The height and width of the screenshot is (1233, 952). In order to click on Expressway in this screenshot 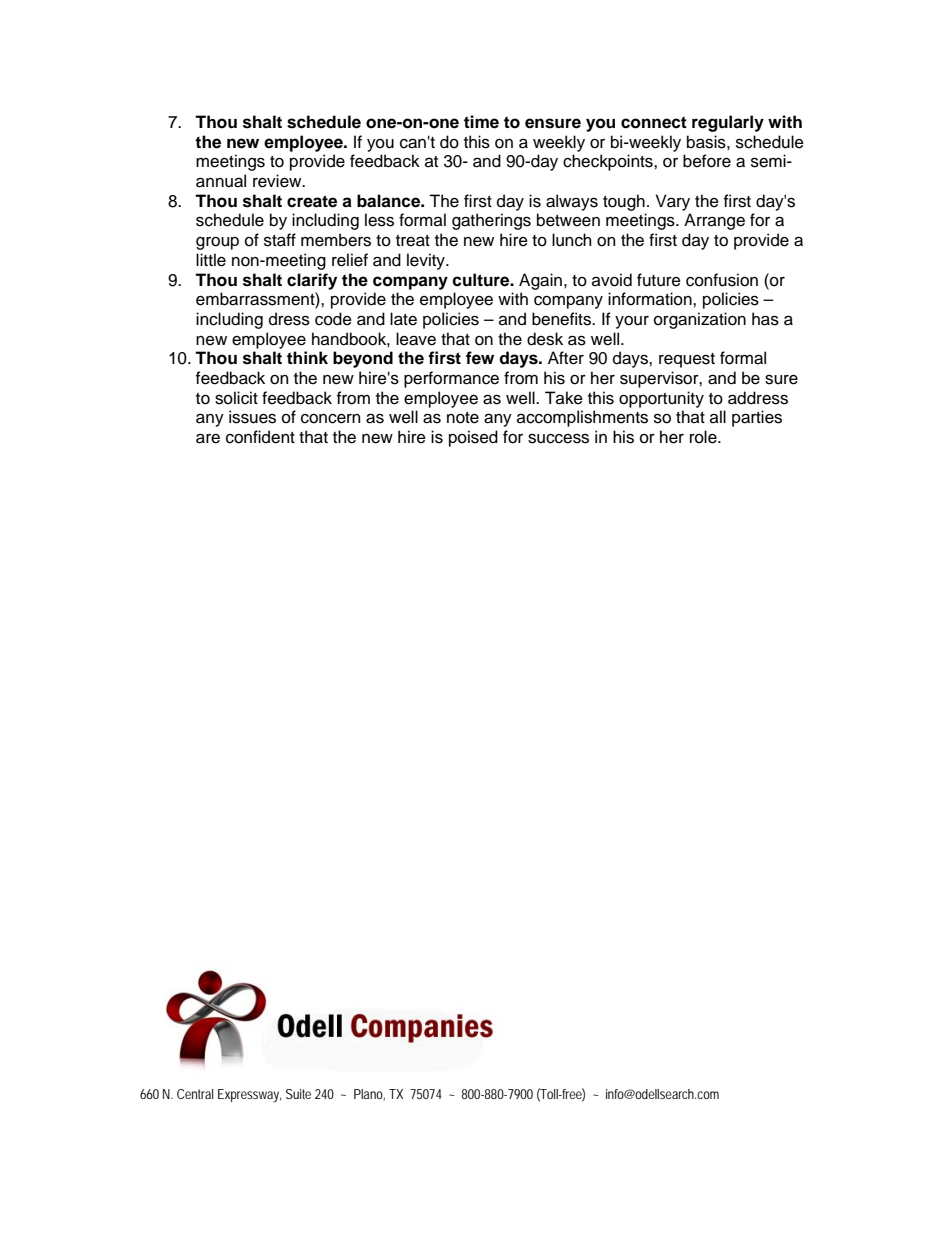, I will do `click(249, 1096)`.
